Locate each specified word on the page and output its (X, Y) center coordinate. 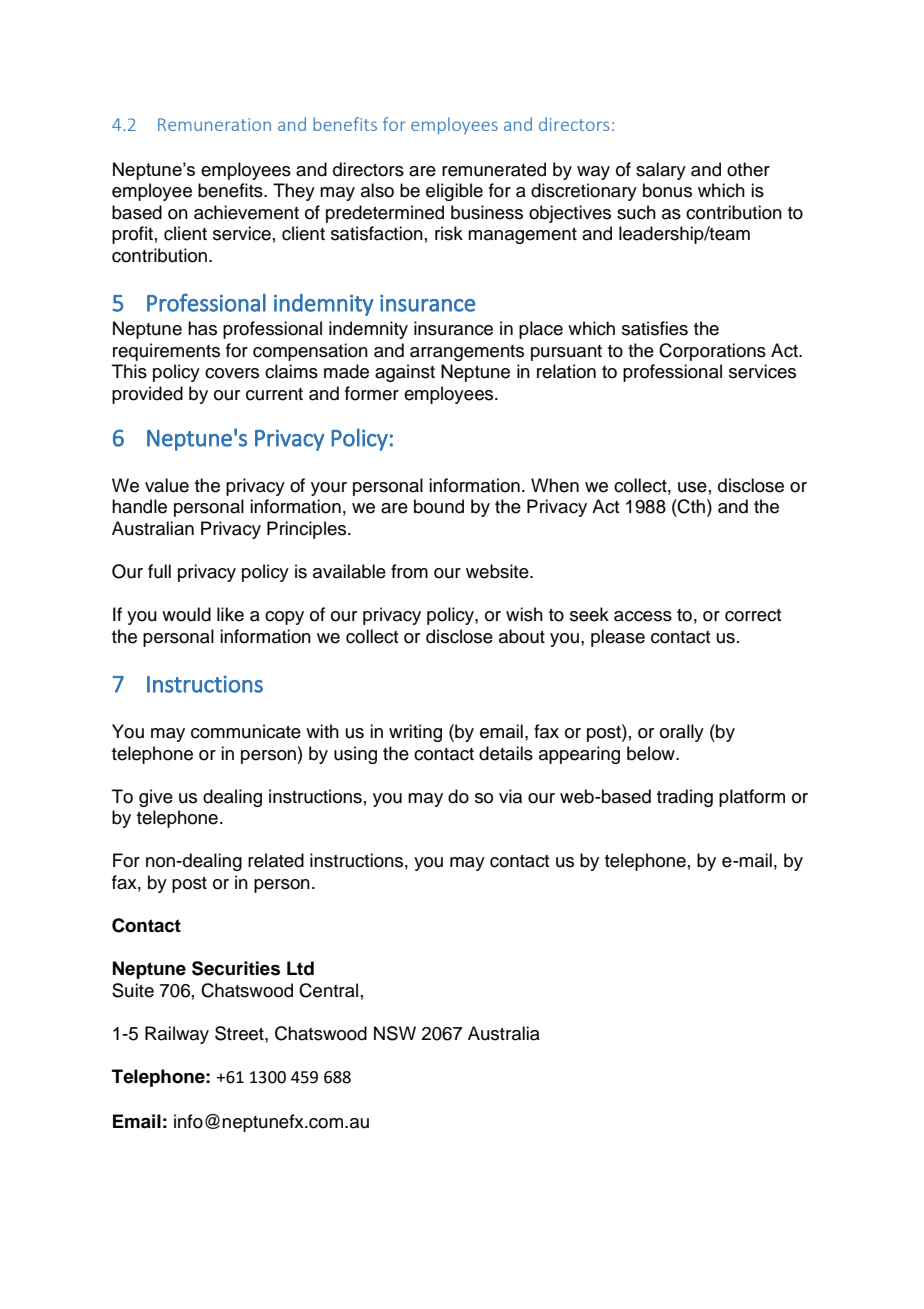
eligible (454, 192)
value (167, 485)
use (692, 487)
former (372, 393)
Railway (177, 1035)
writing (415, 733)
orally (682, 733)
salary (661, 171)
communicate (246, 731)
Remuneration (214, 124)
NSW (395, 1033)
